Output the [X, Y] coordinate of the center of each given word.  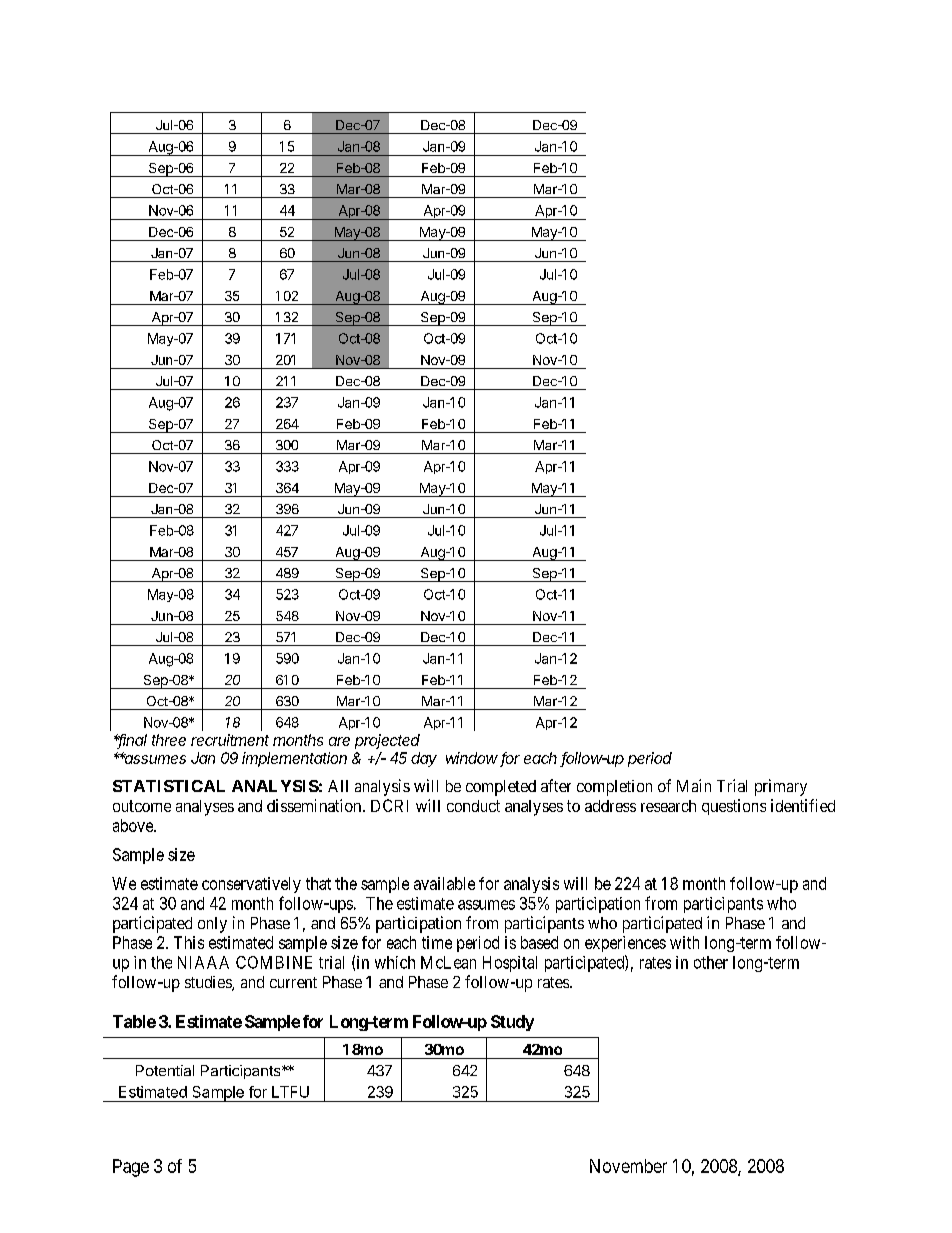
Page [131, 1168]
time [437, 942]
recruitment [230, 740]
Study [512, 1023]
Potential [165, 1070]
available [444, 883]
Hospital [510, 964]
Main [694, 785]
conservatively [251, 885]
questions [734, 807]
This [189, 942]
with [684, 942]
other [711, 962]
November [628, 1166]
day [424, 759]
